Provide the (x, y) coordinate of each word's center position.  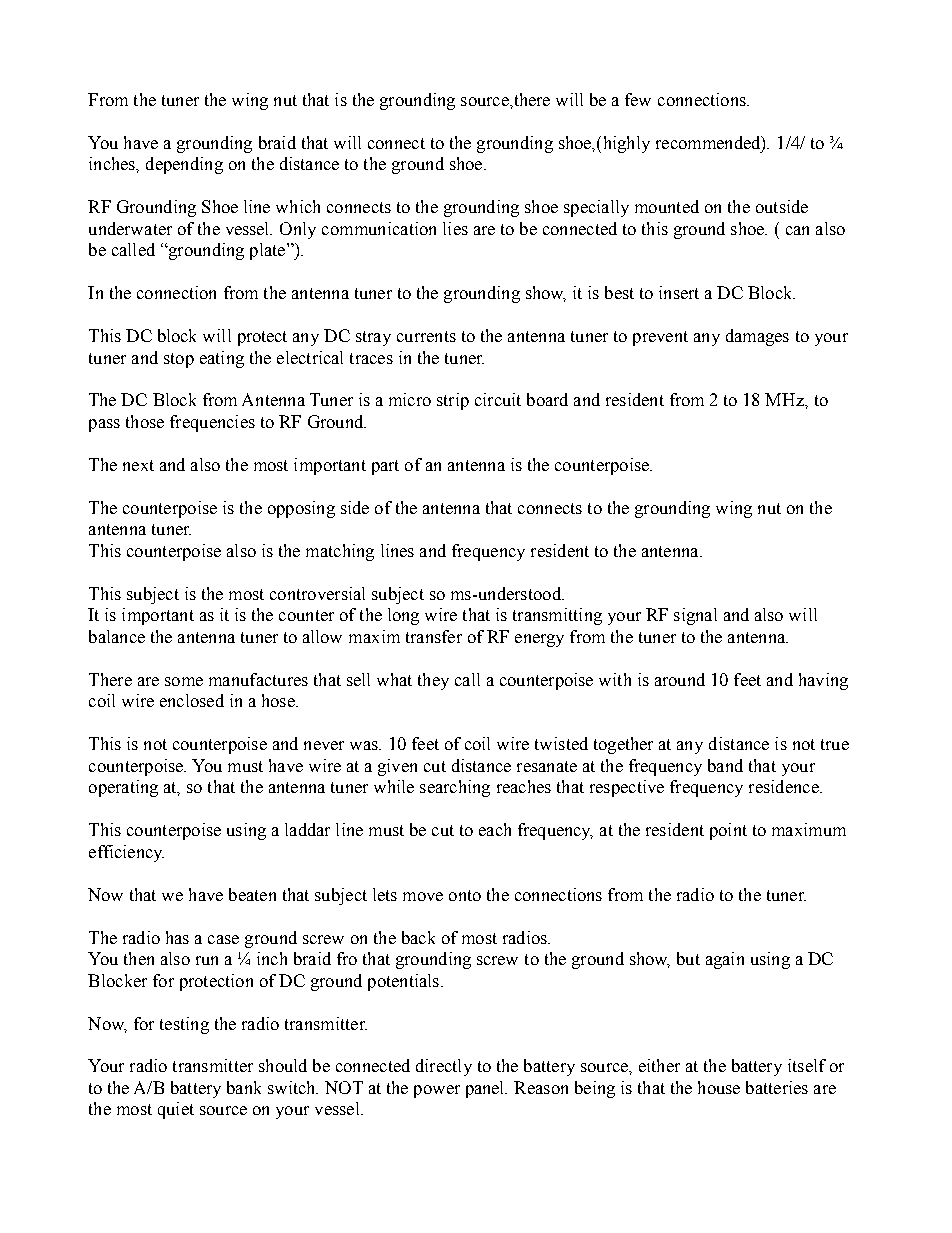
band (725, 765)
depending (184, 165)
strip (453, 401)
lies (455, 228)
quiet (176, 1110)
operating (123, 788)
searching (455, 788)
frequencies (212, 423)
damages (757, 337)
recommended (709, 143)
